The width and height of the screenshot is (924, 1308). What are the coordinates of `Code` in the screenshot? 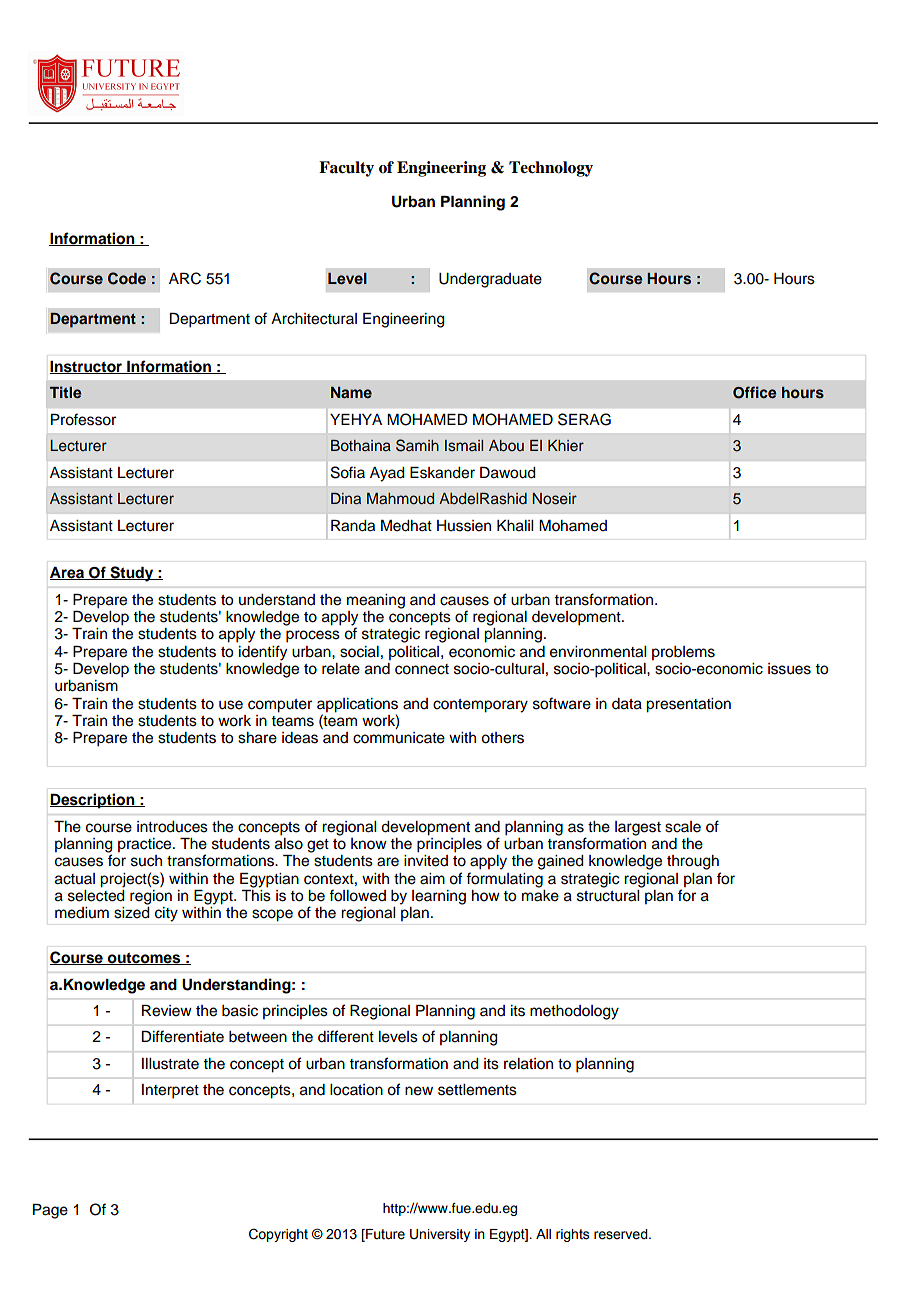 It's located at (127, 278).
